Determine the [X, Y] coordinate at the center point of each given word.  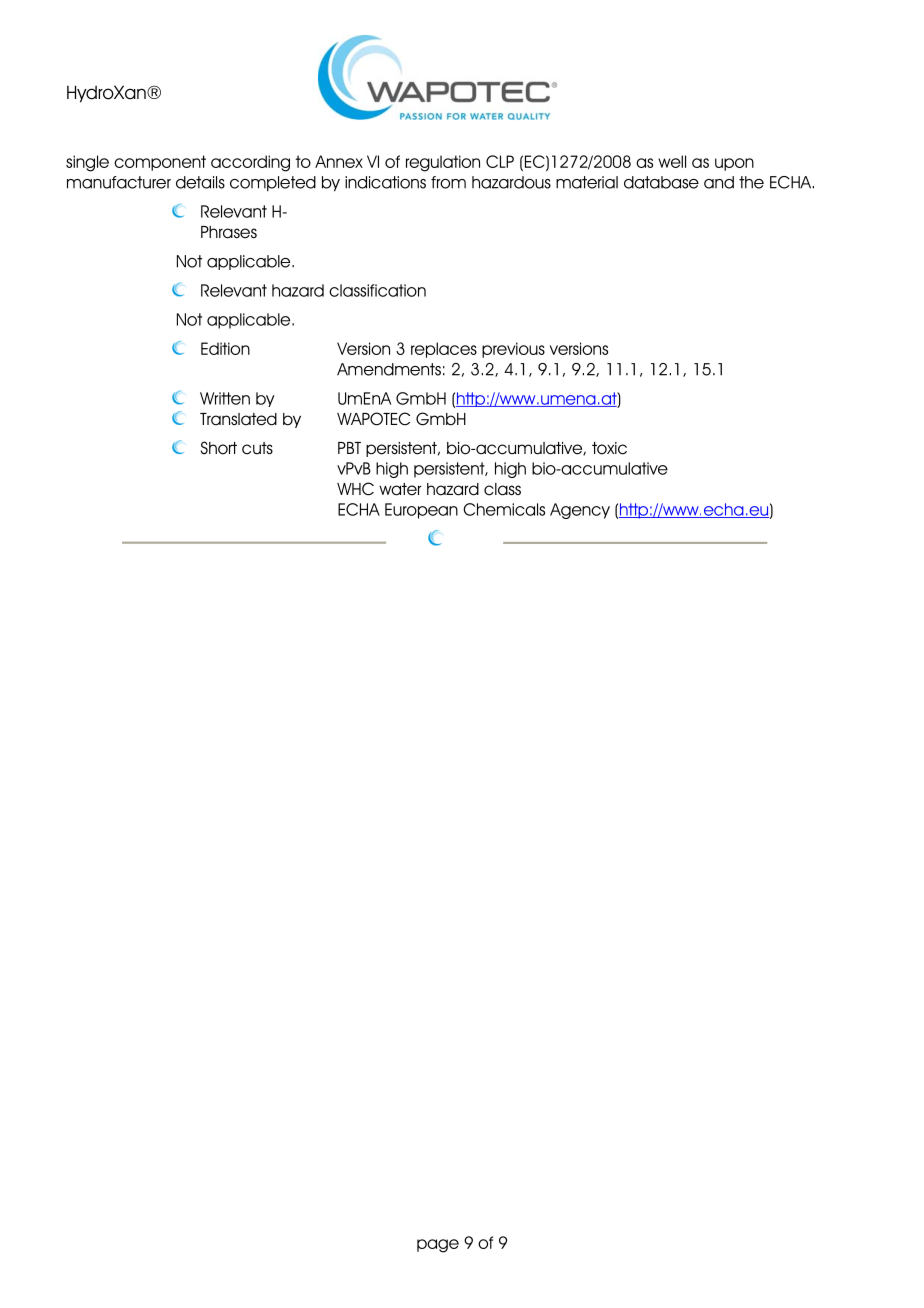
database [661, 182]
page [438, 1246]
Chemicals [504, 509]
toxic [609, 448]
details [200, 182]
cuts [257, 448]
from [448, 182]
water [400, 489]
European [421, 511]
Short [219, 448]
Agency [580, 511]
